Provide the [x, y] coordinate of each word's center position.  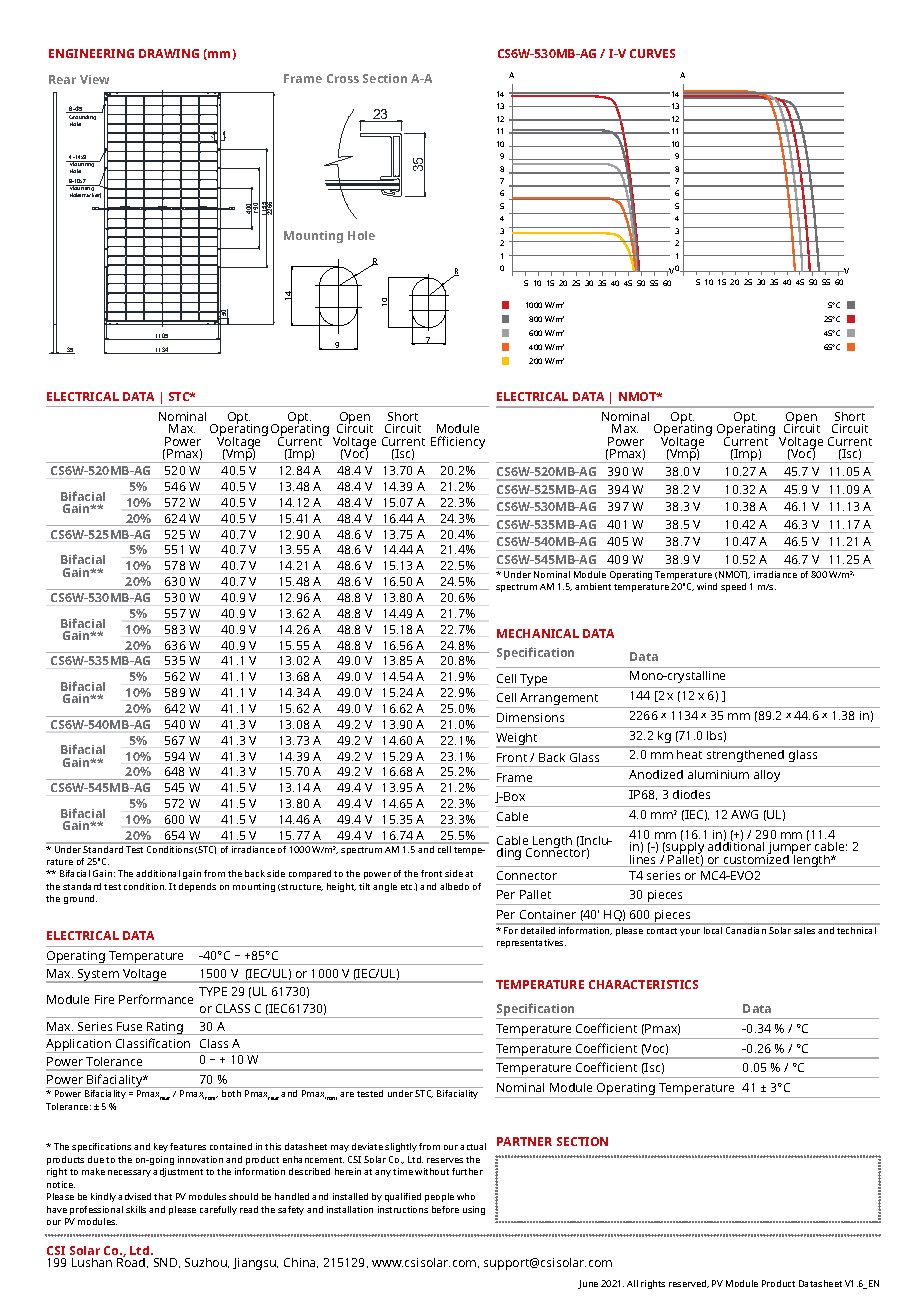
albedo [454, 886]
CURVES [652, 53]
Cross [343, 78]
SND [167, 1263]
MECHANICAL [538, 633]
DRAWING [169, 53]
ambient [593, 586]
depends [197, 887]
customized [756, 859]
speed [733, 587]
